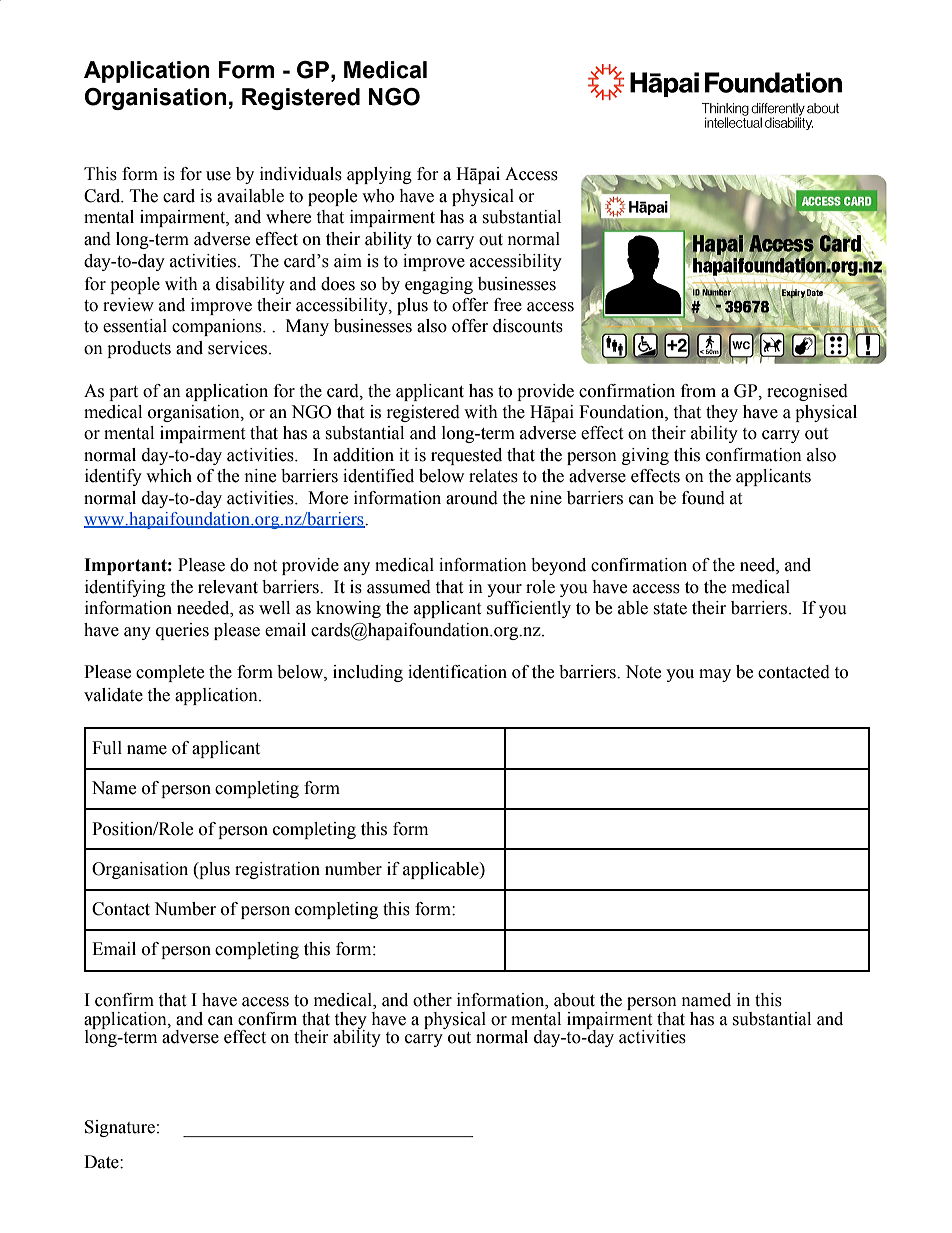  What do you see at coordinates (120, 1128) in the screenshot?
I see `Signature` at bounding box center [120, 1128].
